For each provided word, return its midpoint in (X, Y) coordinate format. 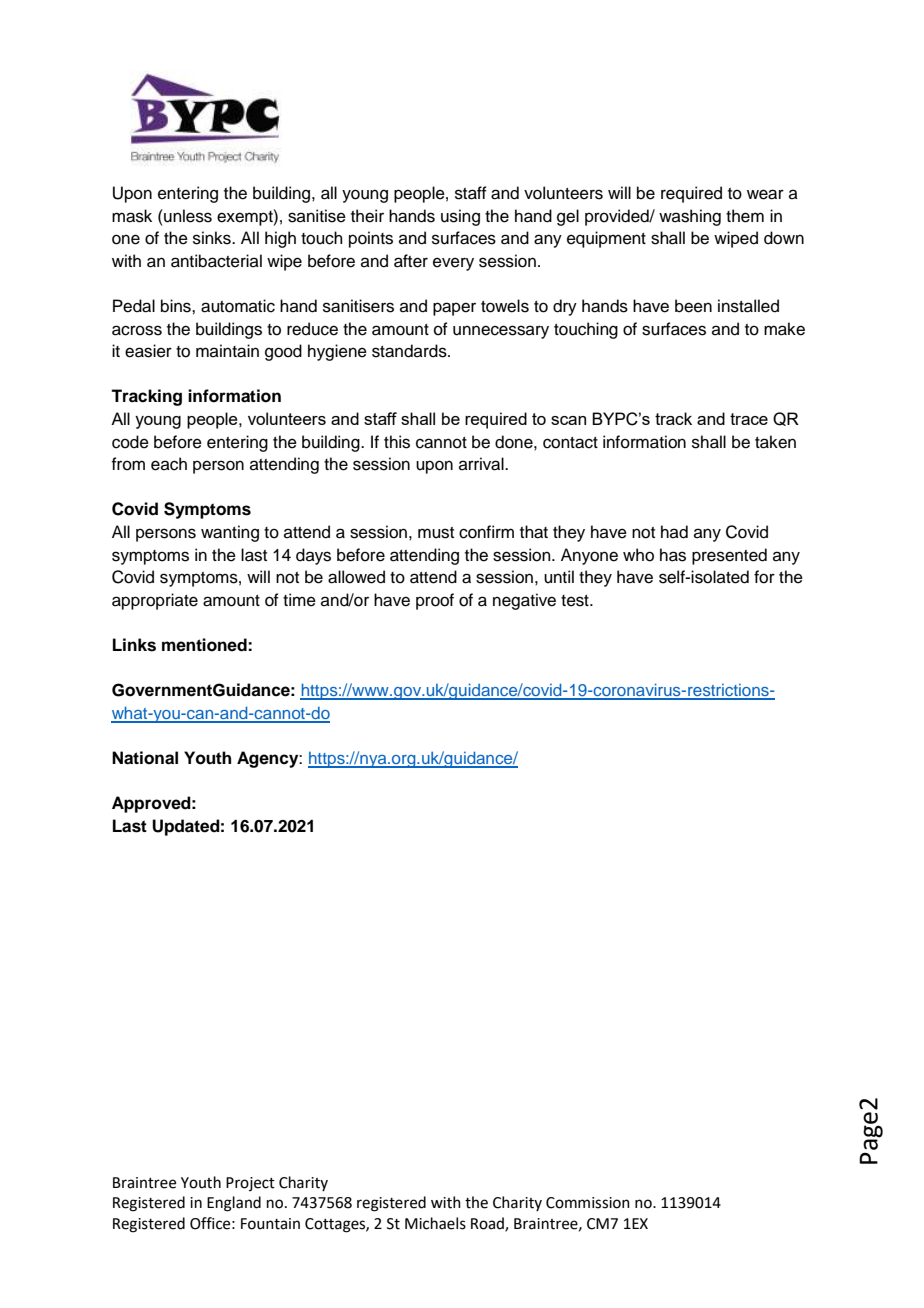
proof (435, 601)
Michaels (435, 1223)
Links (134, 645)
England (234, 1204)
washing (690, 217)
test (576, 601)
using (460, 217)
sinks (213, 238)
